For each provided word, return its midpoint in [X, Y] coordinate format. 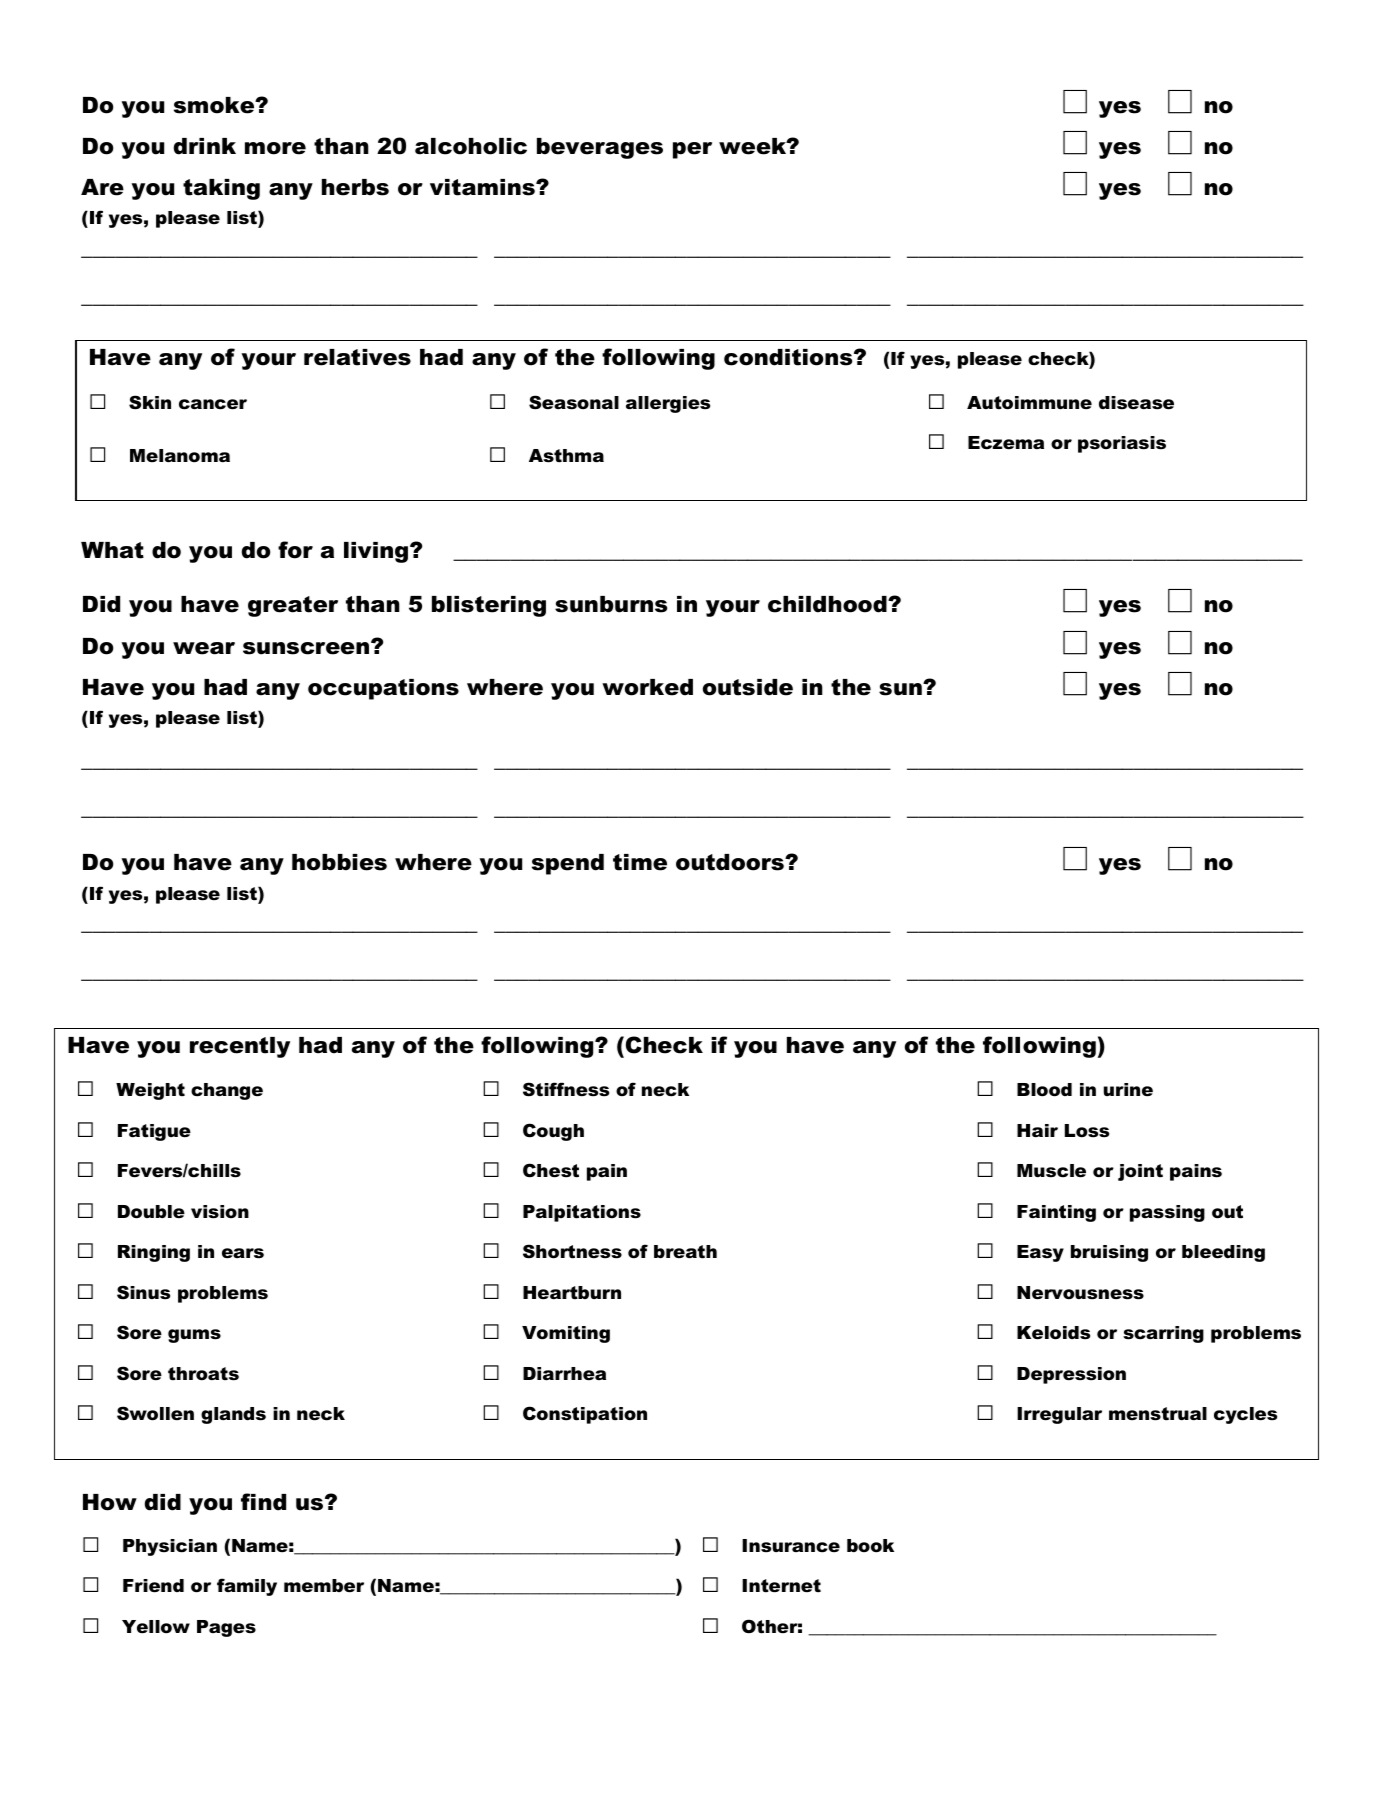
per [692, 150]
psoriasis [1122, 444]
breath [685, 1252]
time [640, 862]
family [247, 1587]
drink [205, 146]
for [295, 550]
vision [220, 1212]
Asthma [566, 456]
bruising [1109, 1253]
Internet [781, 1586]
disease [1136, 403]
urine [1128, 1090]
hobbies [339, 862]
